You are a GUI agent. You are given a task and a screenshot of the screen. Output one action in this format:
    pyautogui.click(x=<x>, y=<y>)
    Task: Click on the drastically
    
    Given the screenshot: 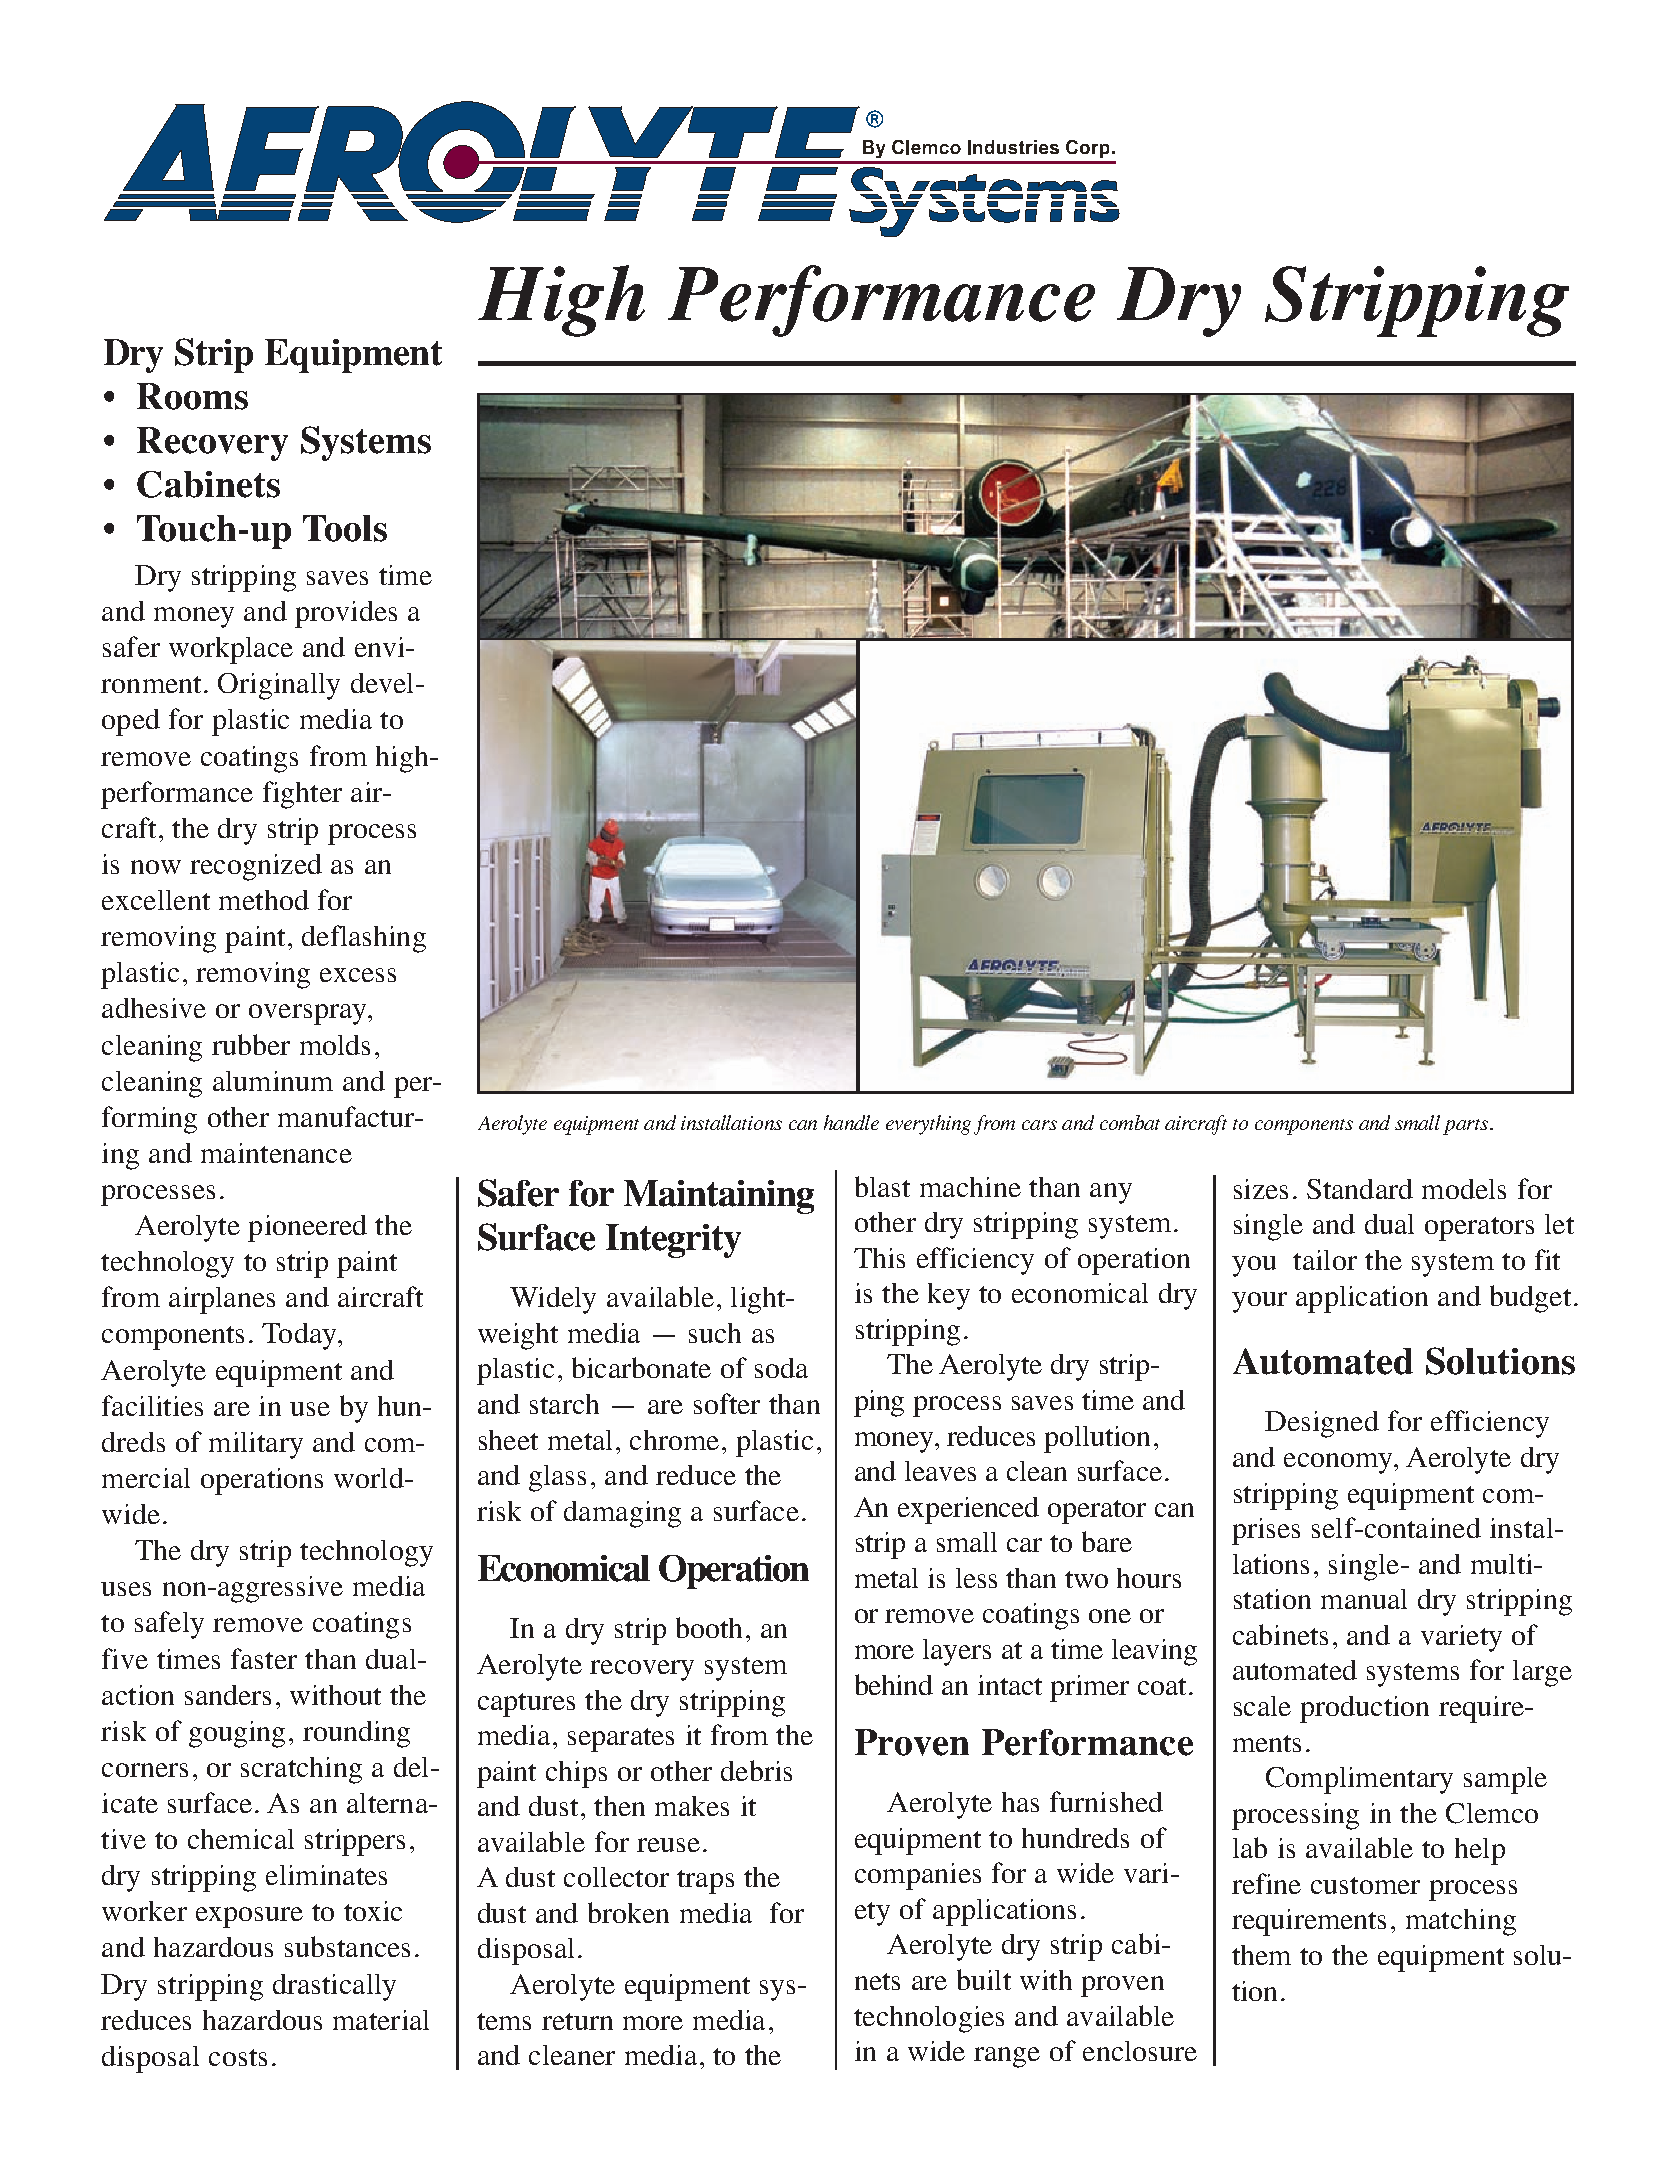 What is the action you would take?
    pyautogui.click(x=334, y=1987)
